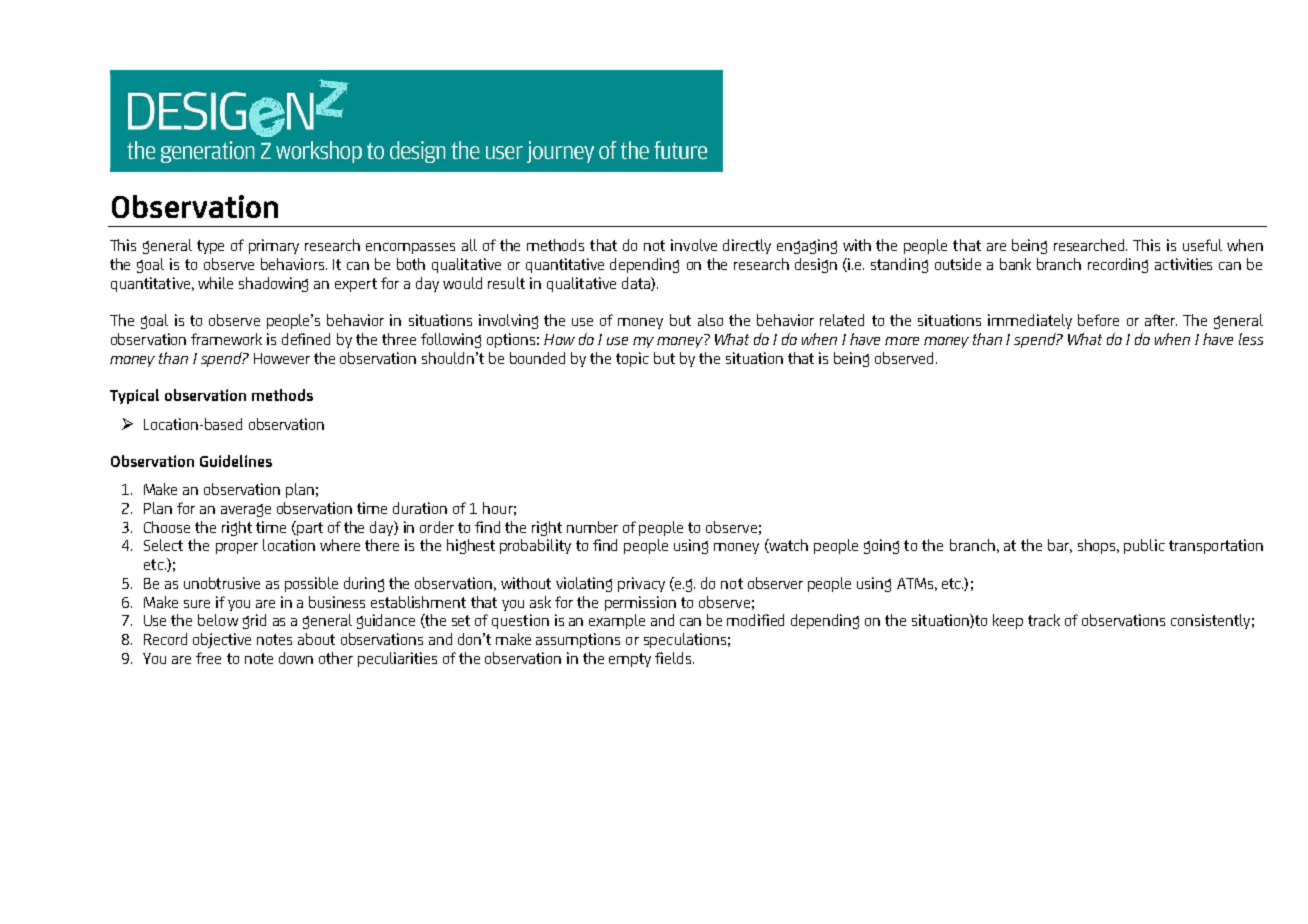 The image size is (1308, 924). Describe the element at coordinates (592, 527) in the image. I see `number` at that location.
